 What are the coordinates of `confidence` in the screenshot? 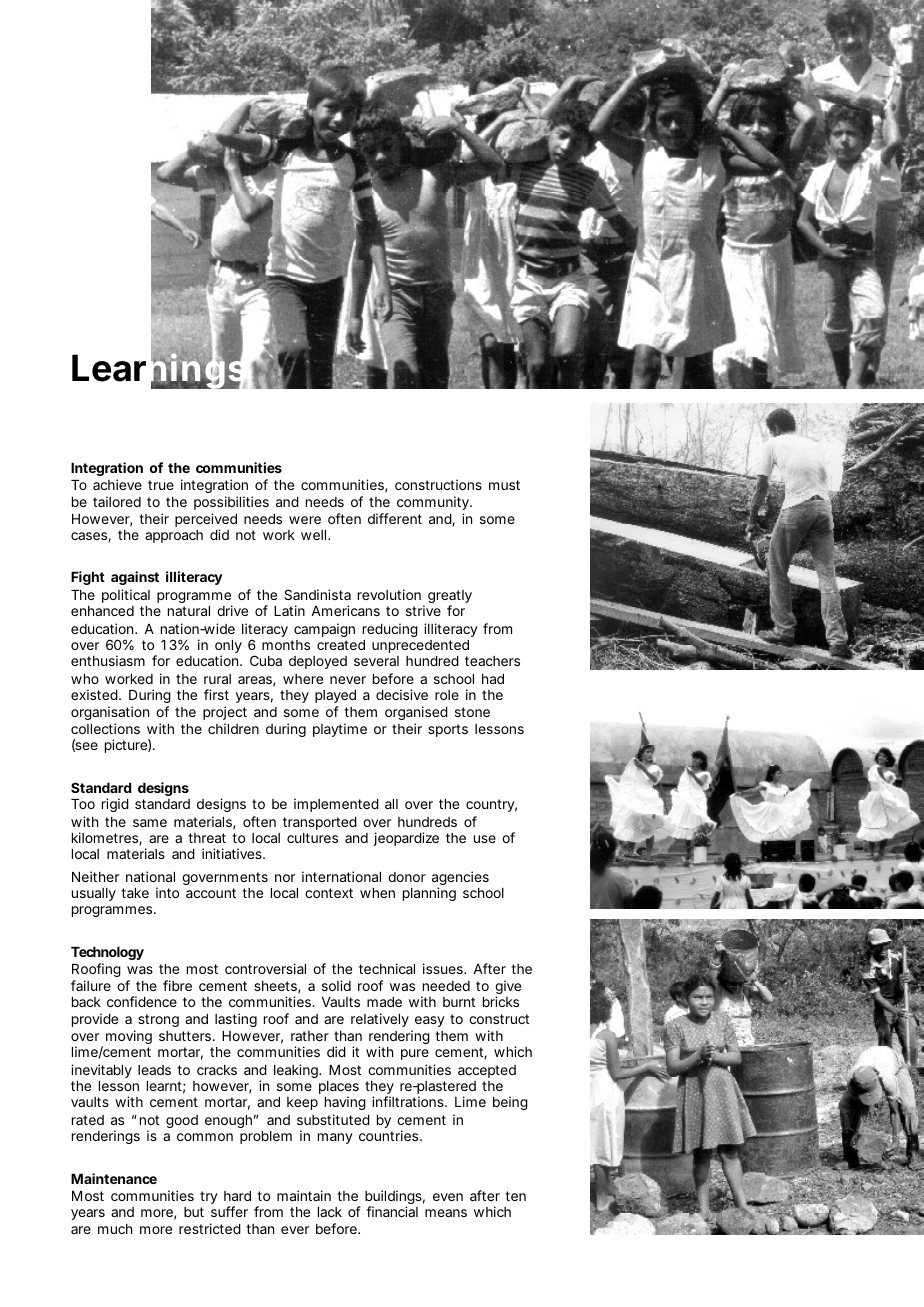 It's located at (142, 1001).
